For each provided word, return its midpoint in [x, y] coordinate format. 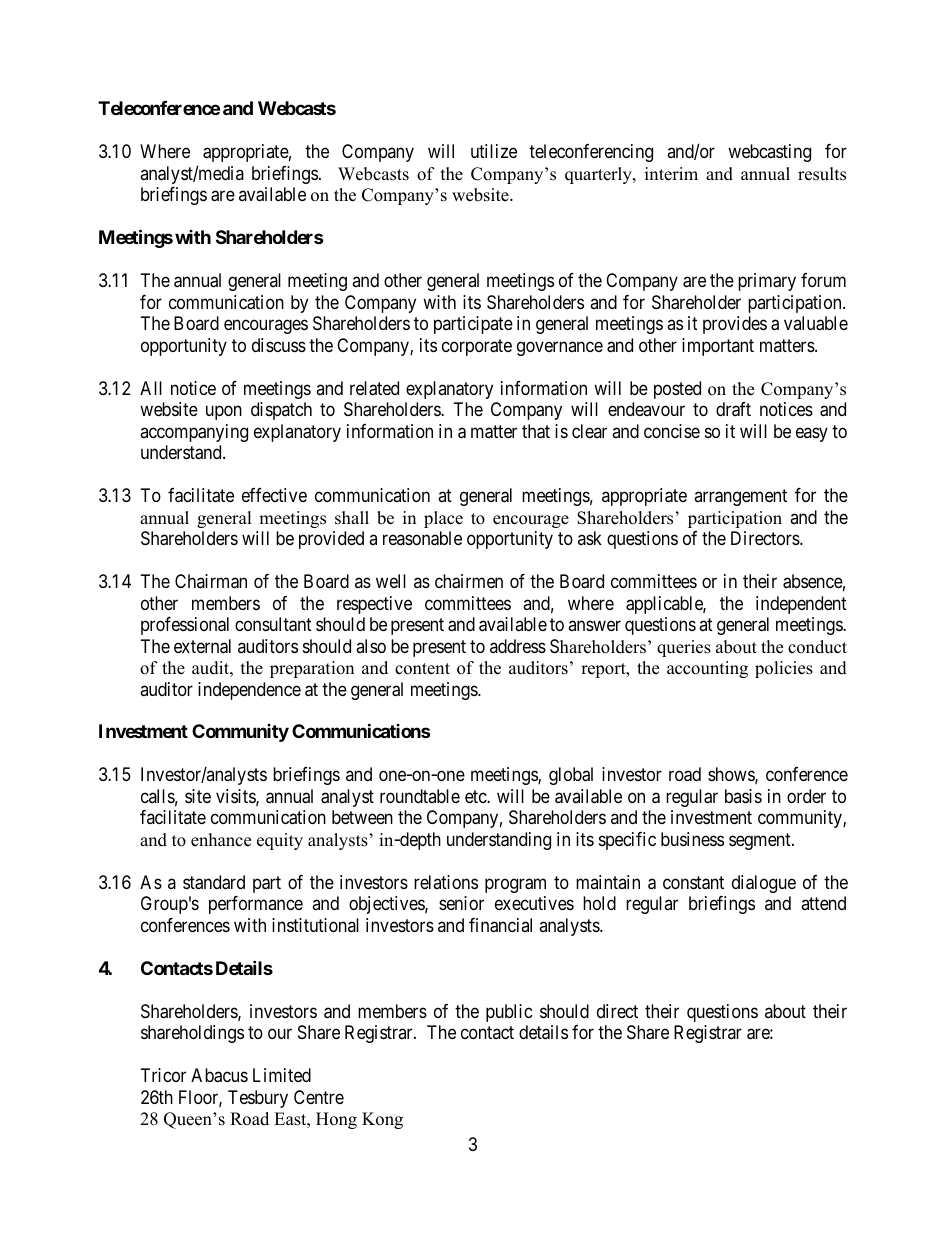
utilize [494, 151]
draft [733, 409]
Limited [282, 1075]
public [509, 1013]
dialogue [764, 884]
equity [280, 841]
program [515, 885]
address [518, 646]
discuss [279, 345]
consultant [273, 624]
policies [784, 669]
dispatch [281, 411]
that [536, 431]
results [822, 174]
